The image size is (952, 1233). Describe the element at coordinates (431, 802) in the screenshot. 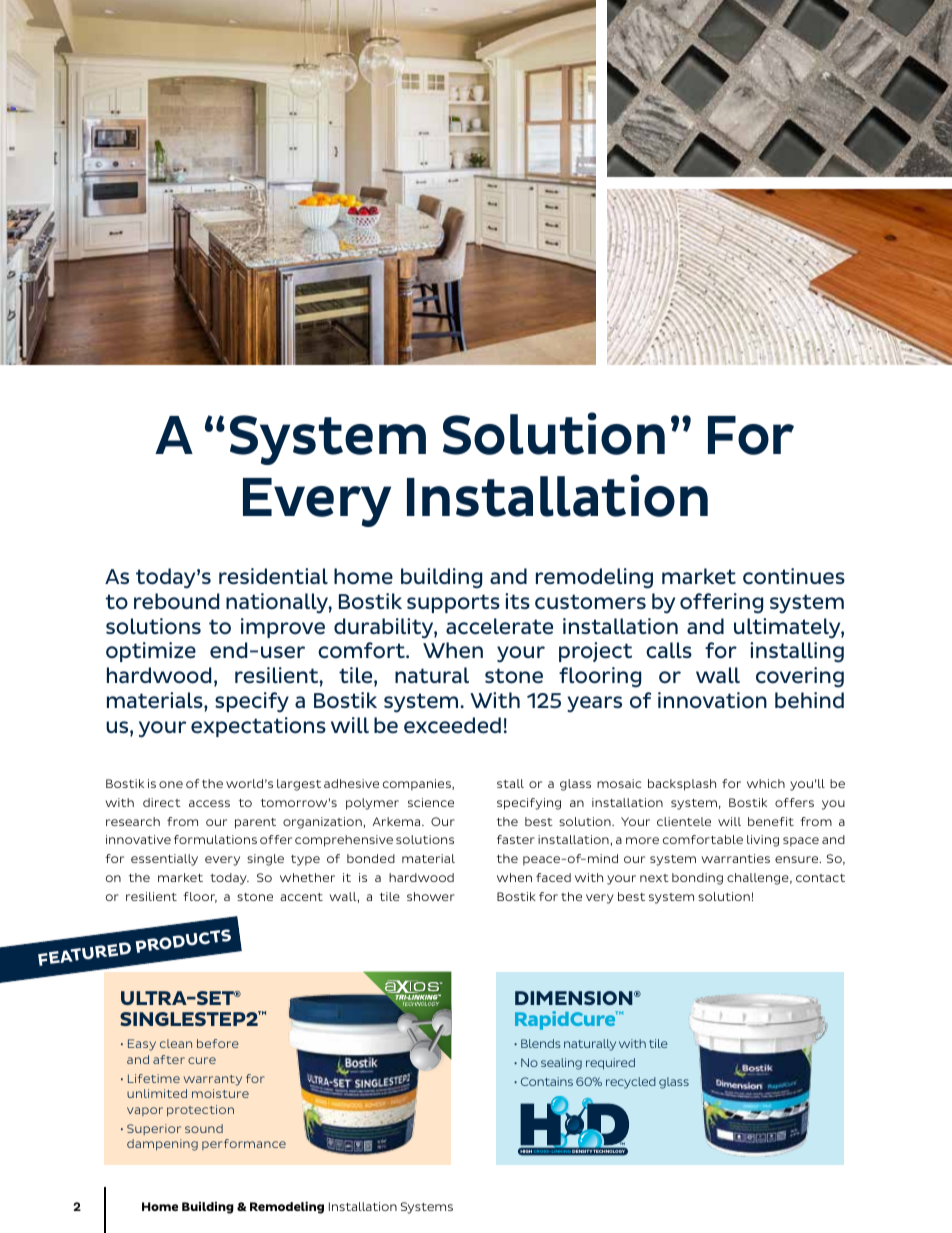

I see `science` at that location.
